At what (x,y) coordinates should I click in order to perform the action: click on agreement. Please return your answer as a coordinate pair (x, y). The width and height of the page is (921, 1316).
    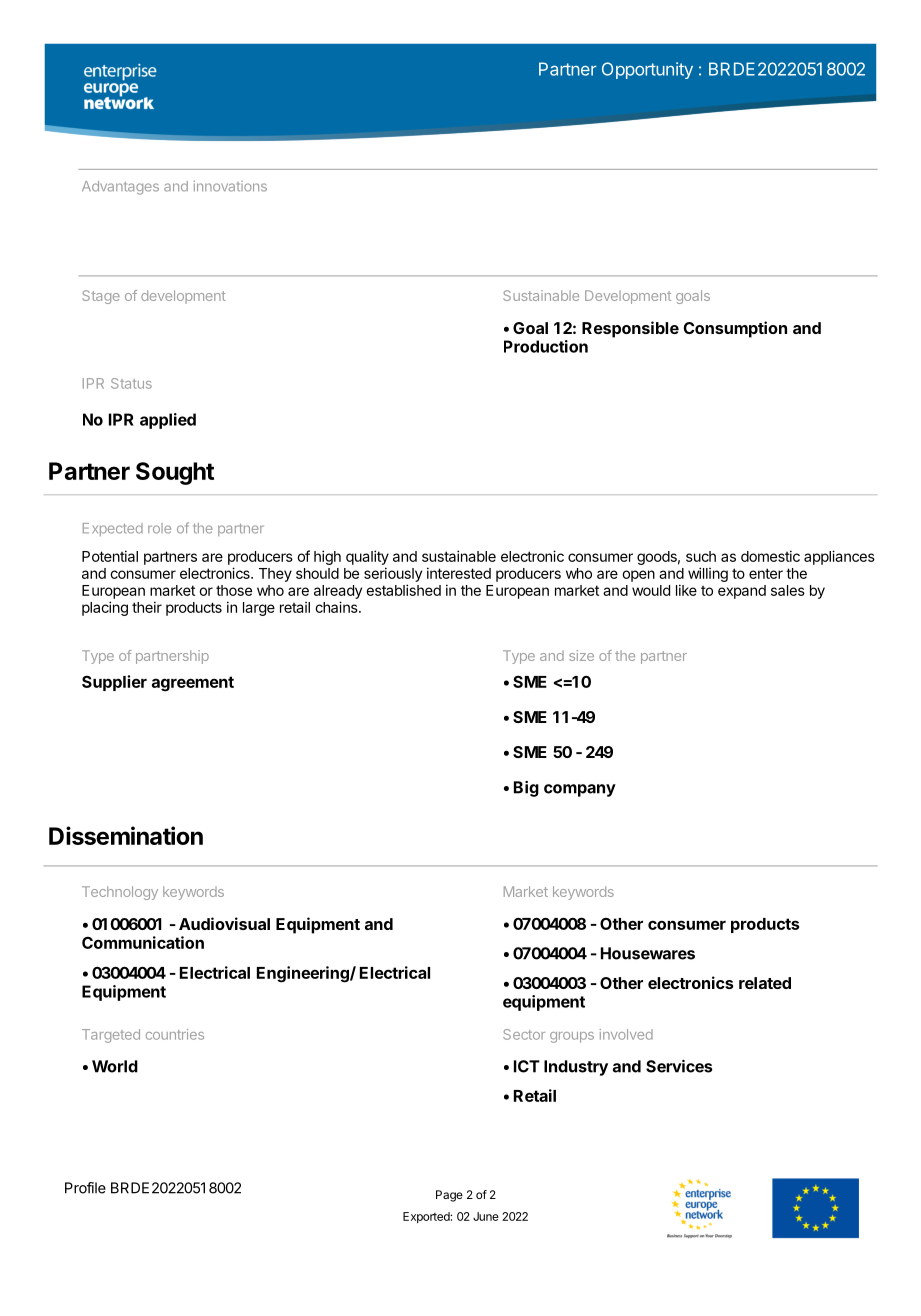
    Looking at the image, I should click on (193, 684).
